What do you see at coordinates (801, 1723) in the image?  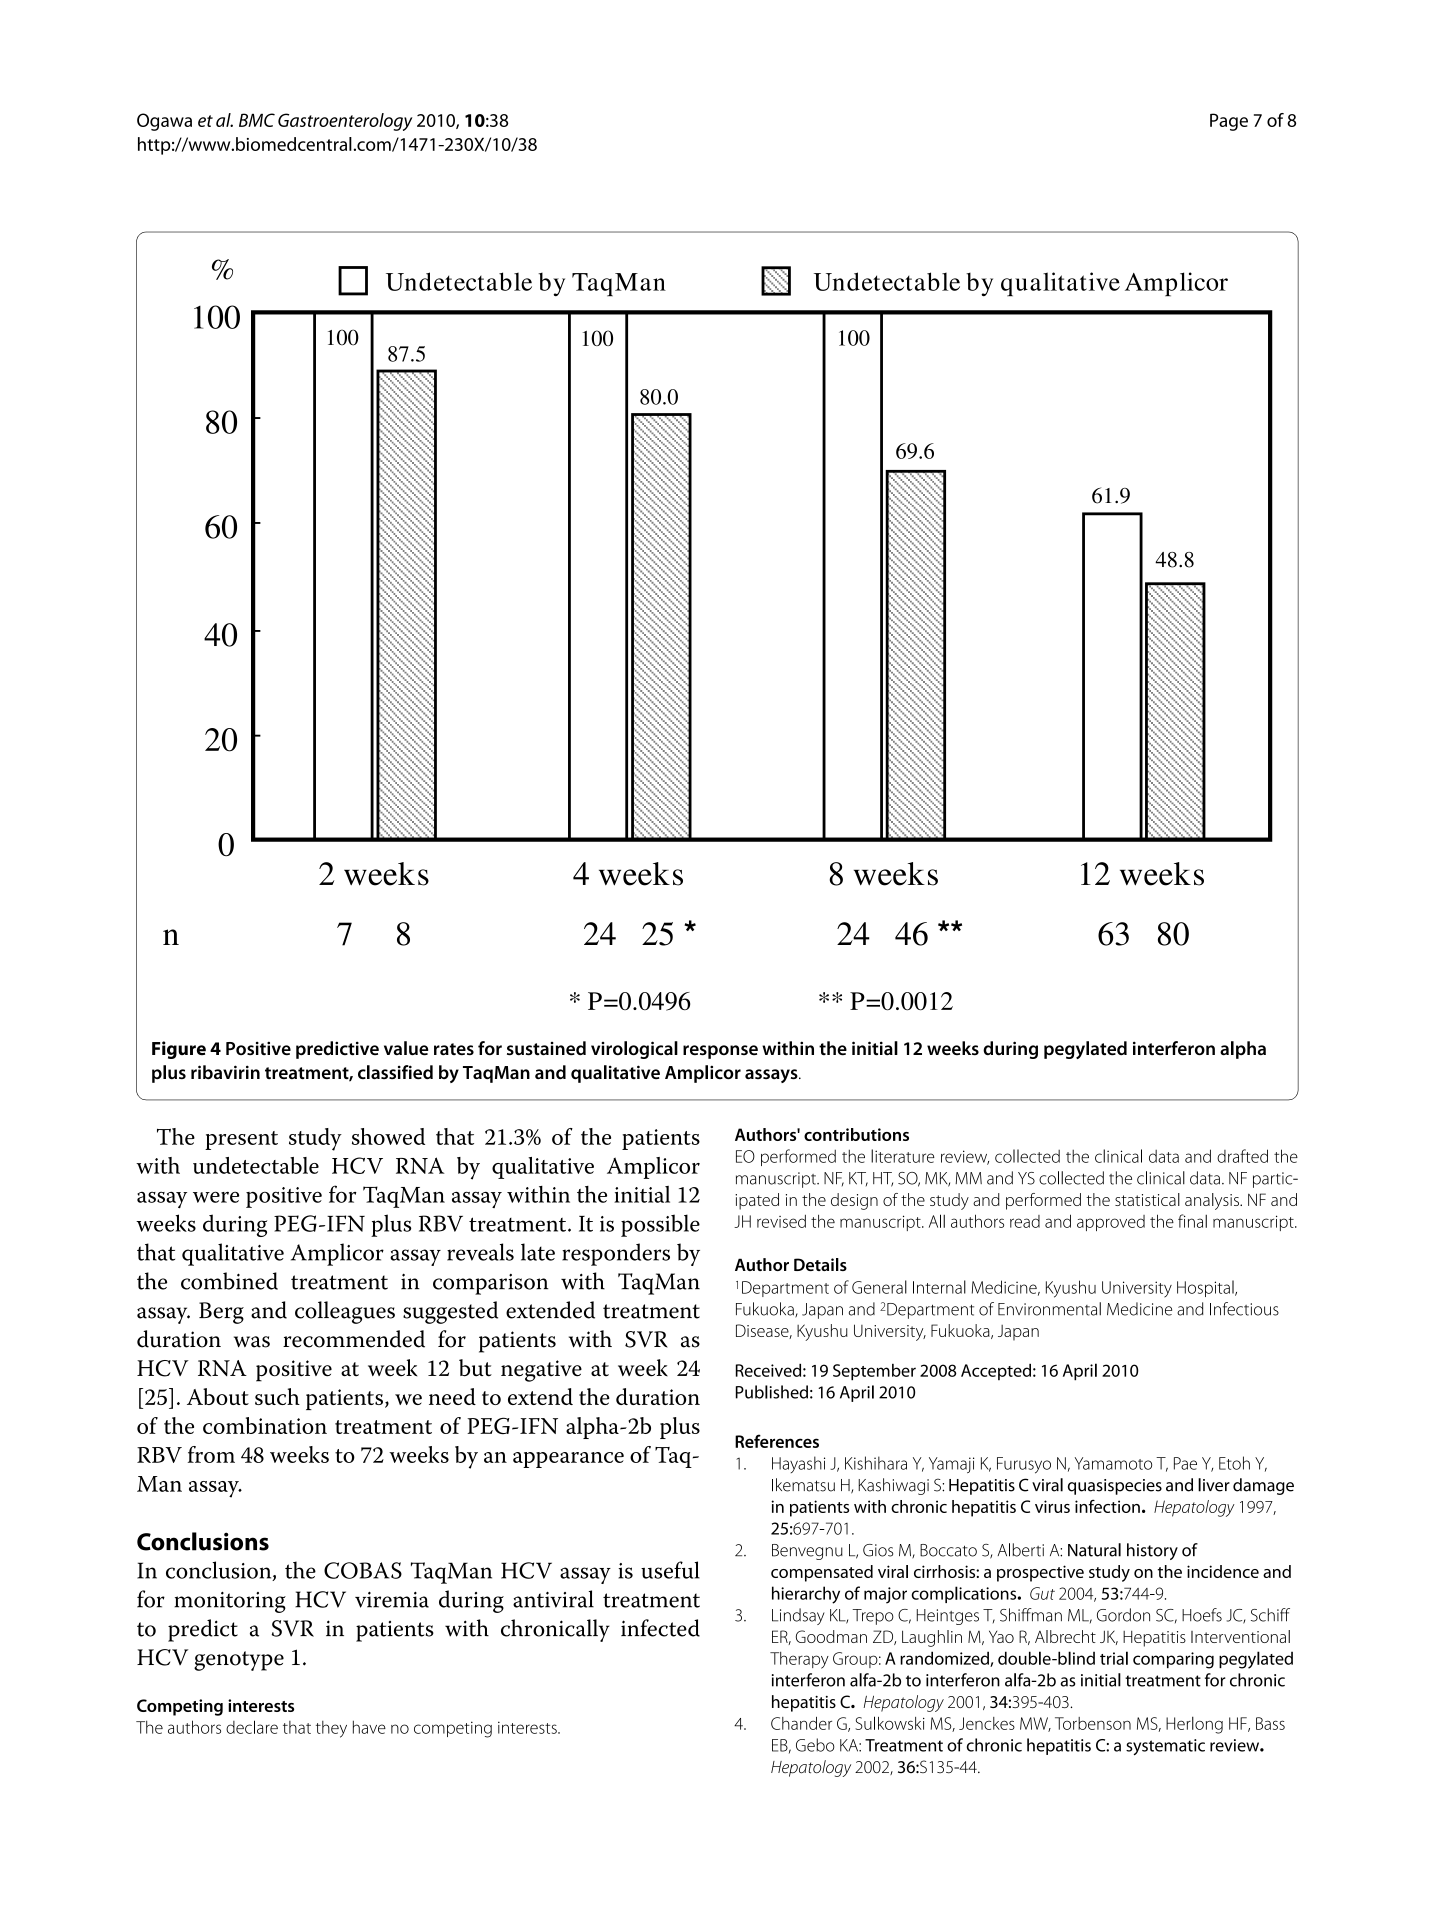 I see `Chander` at bounding box center [801, 1723].
